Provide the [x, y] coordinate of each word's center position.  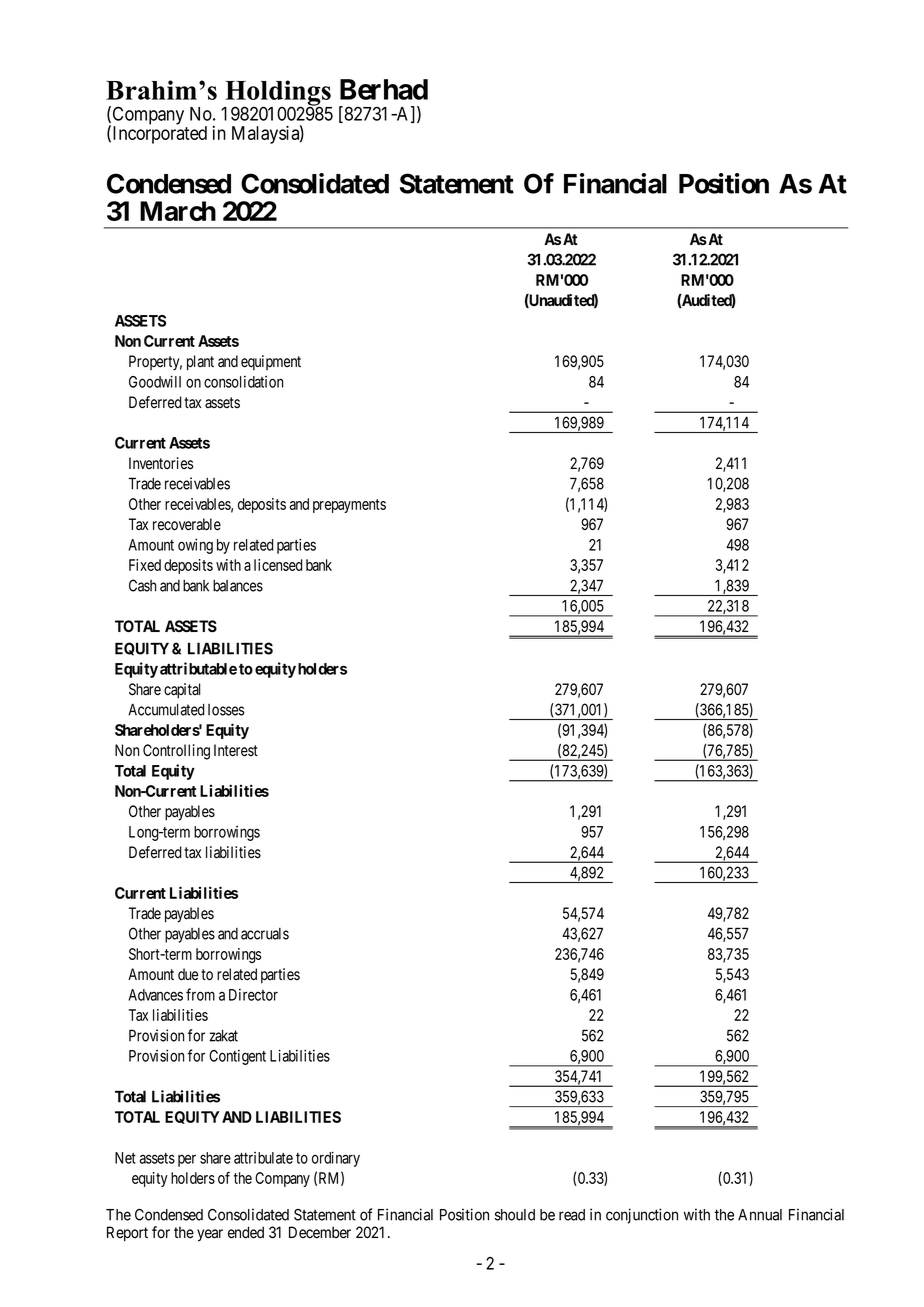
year [210, 1235]
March [178, 211]
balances [238, 586]
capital [182, 691]
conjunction [642, 1216]
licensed [278, 565]
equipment [271, 362]
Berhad [384, 89]
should [515, 1215]
